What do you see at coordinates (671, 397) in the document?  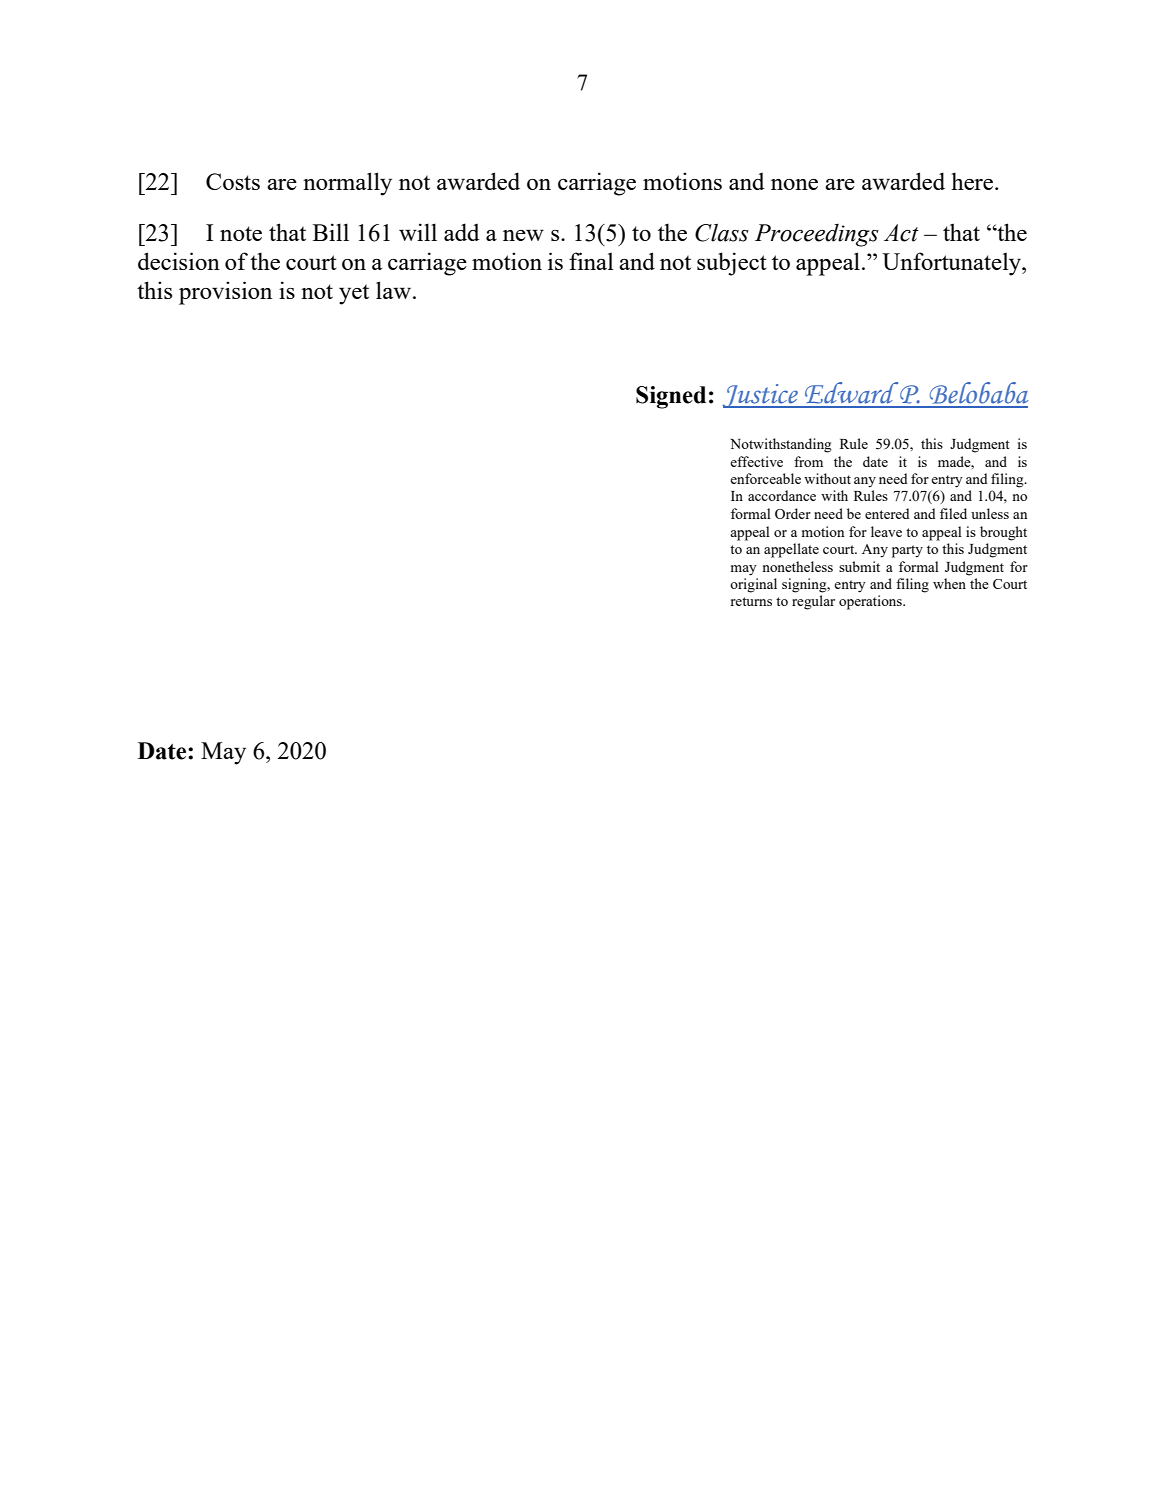 I see `Signed` at bounding box center [671, 397].
